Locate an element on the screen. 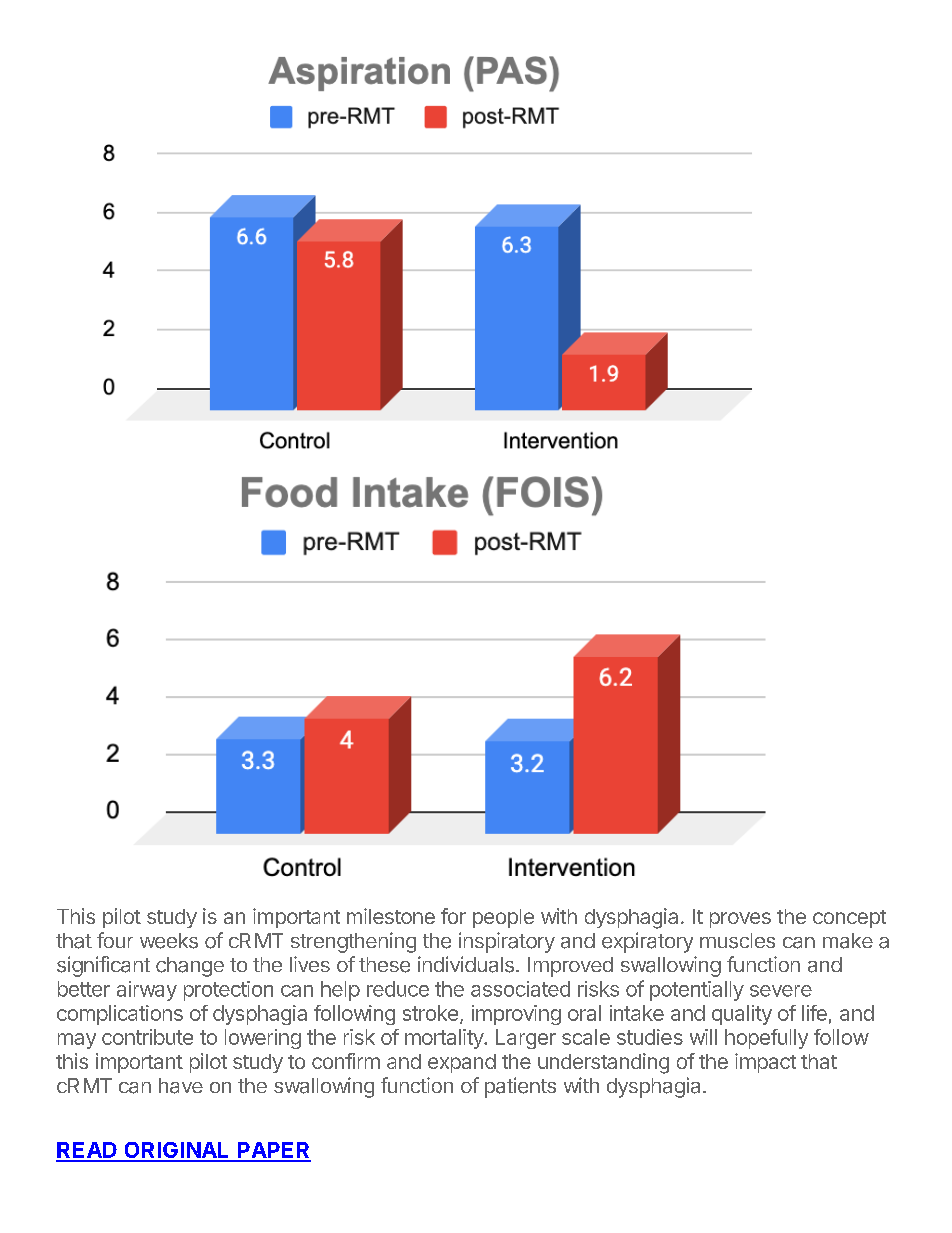 The height and width of the screenshot is (1233, 952). have is located at coordinates (181, 1086).
